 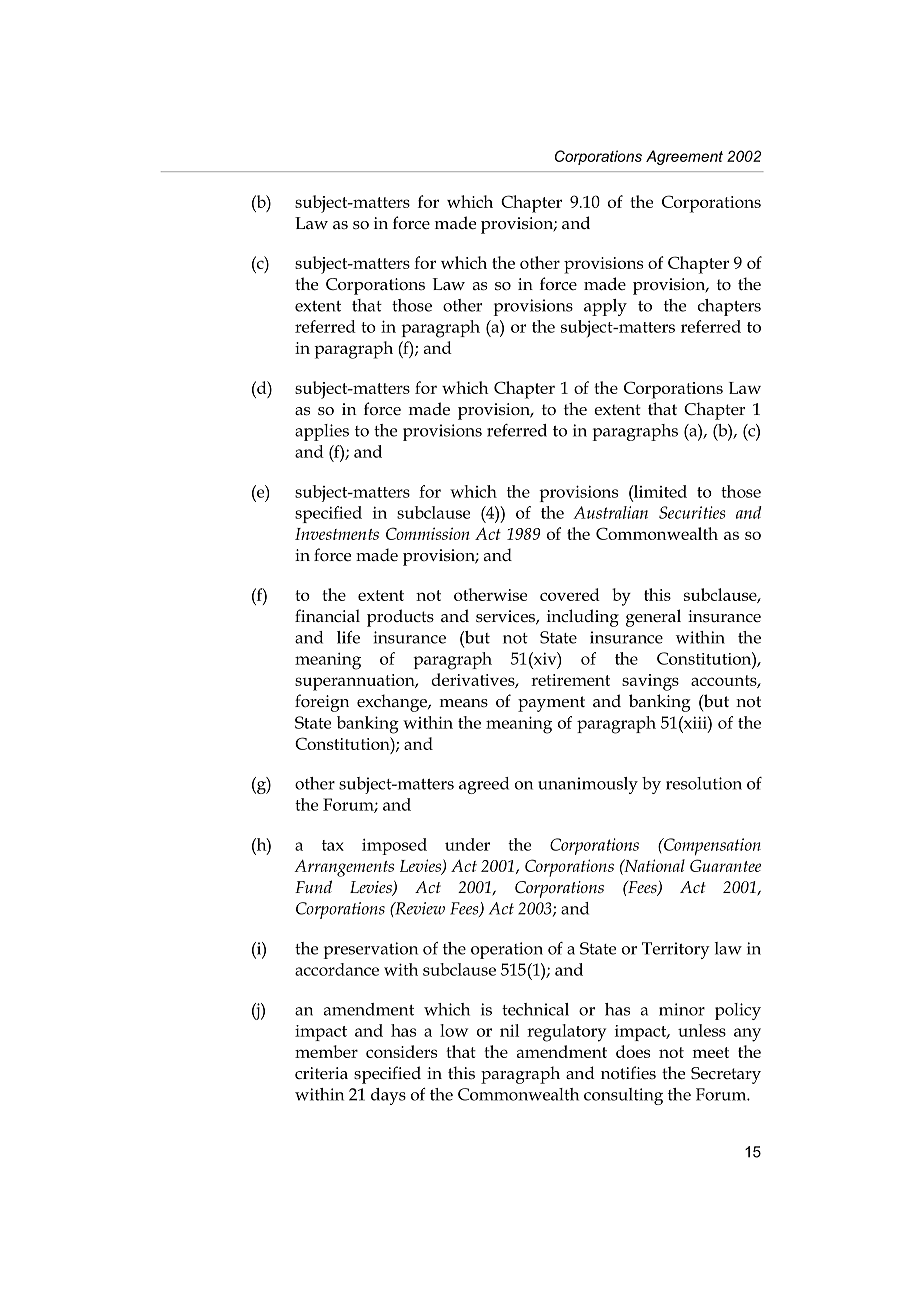 I want to click on Agreement, so click(x=684, y=157).
